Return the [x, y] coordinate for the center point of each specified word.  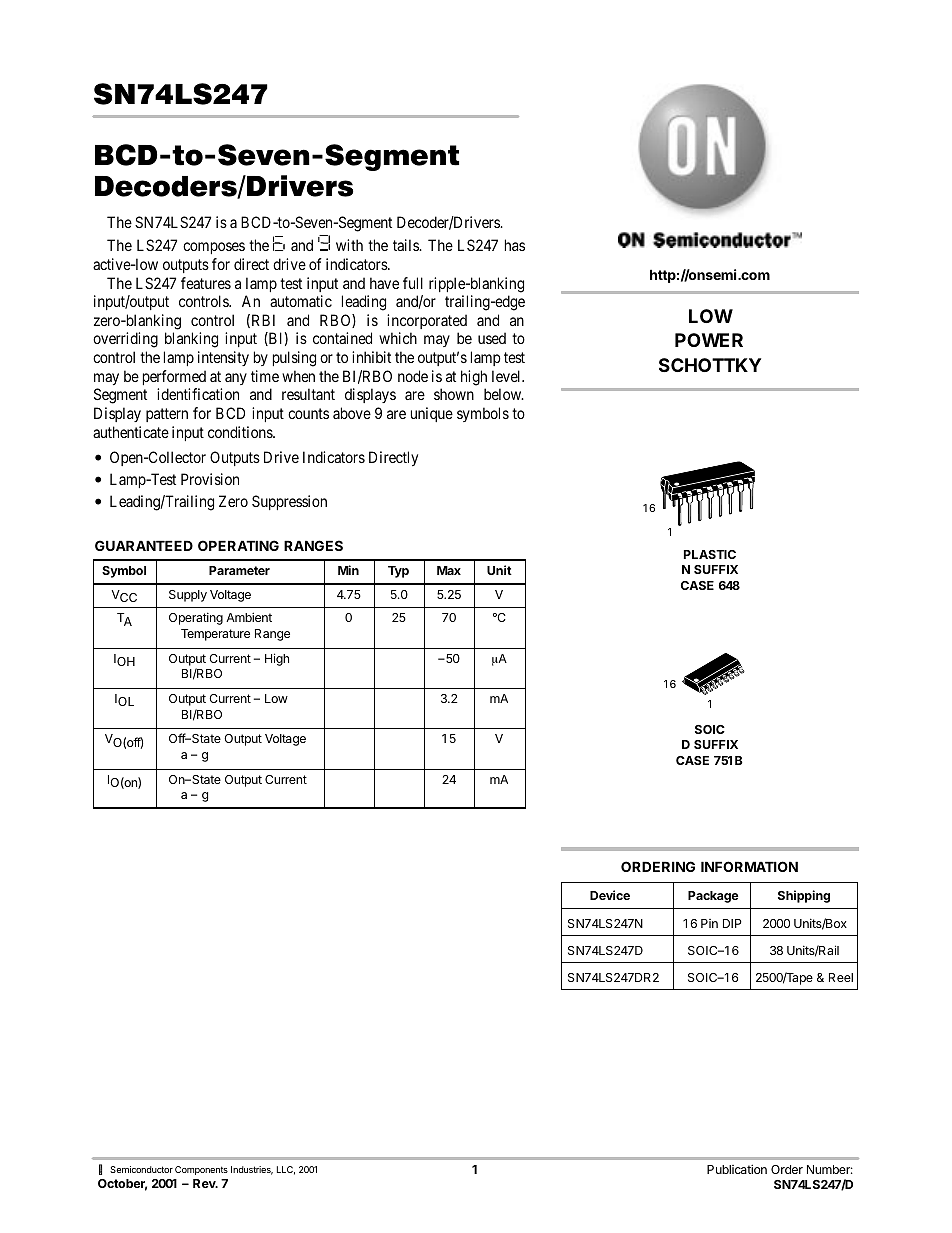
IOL [124, 700]
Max [449, 570]
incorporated [427, 321]
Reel [841, 977]
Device [610, 895]
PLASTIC [710, 554]
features [206, 283]
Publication [737, 1169]
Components [201, 1170]
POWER [709, 340]
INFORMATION [749, 866]
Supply [188, 596]
